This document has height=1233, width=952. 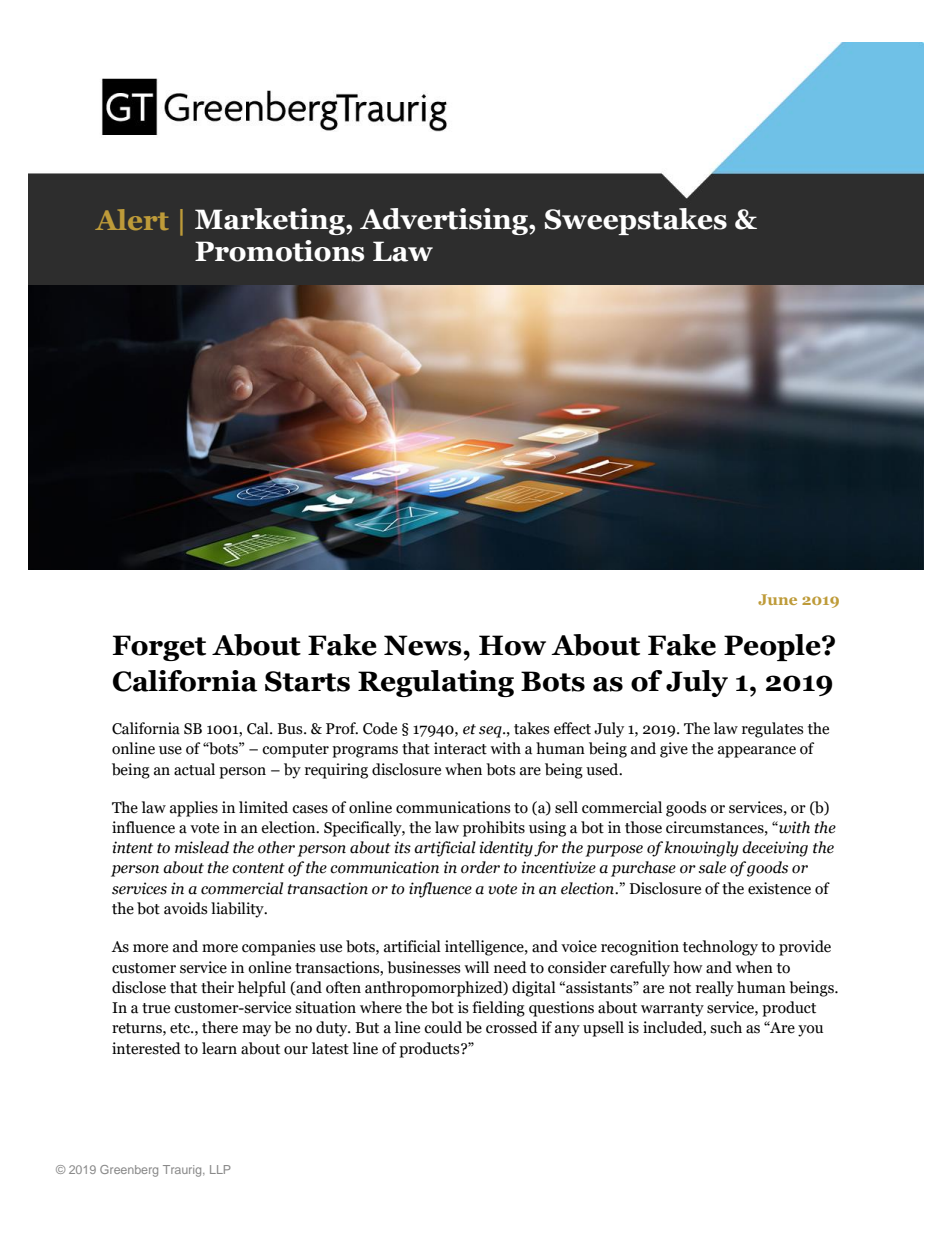 What do you see at coordinates (443, 1027) in the document?
I see `could` at bounding box center [443, 1027].
